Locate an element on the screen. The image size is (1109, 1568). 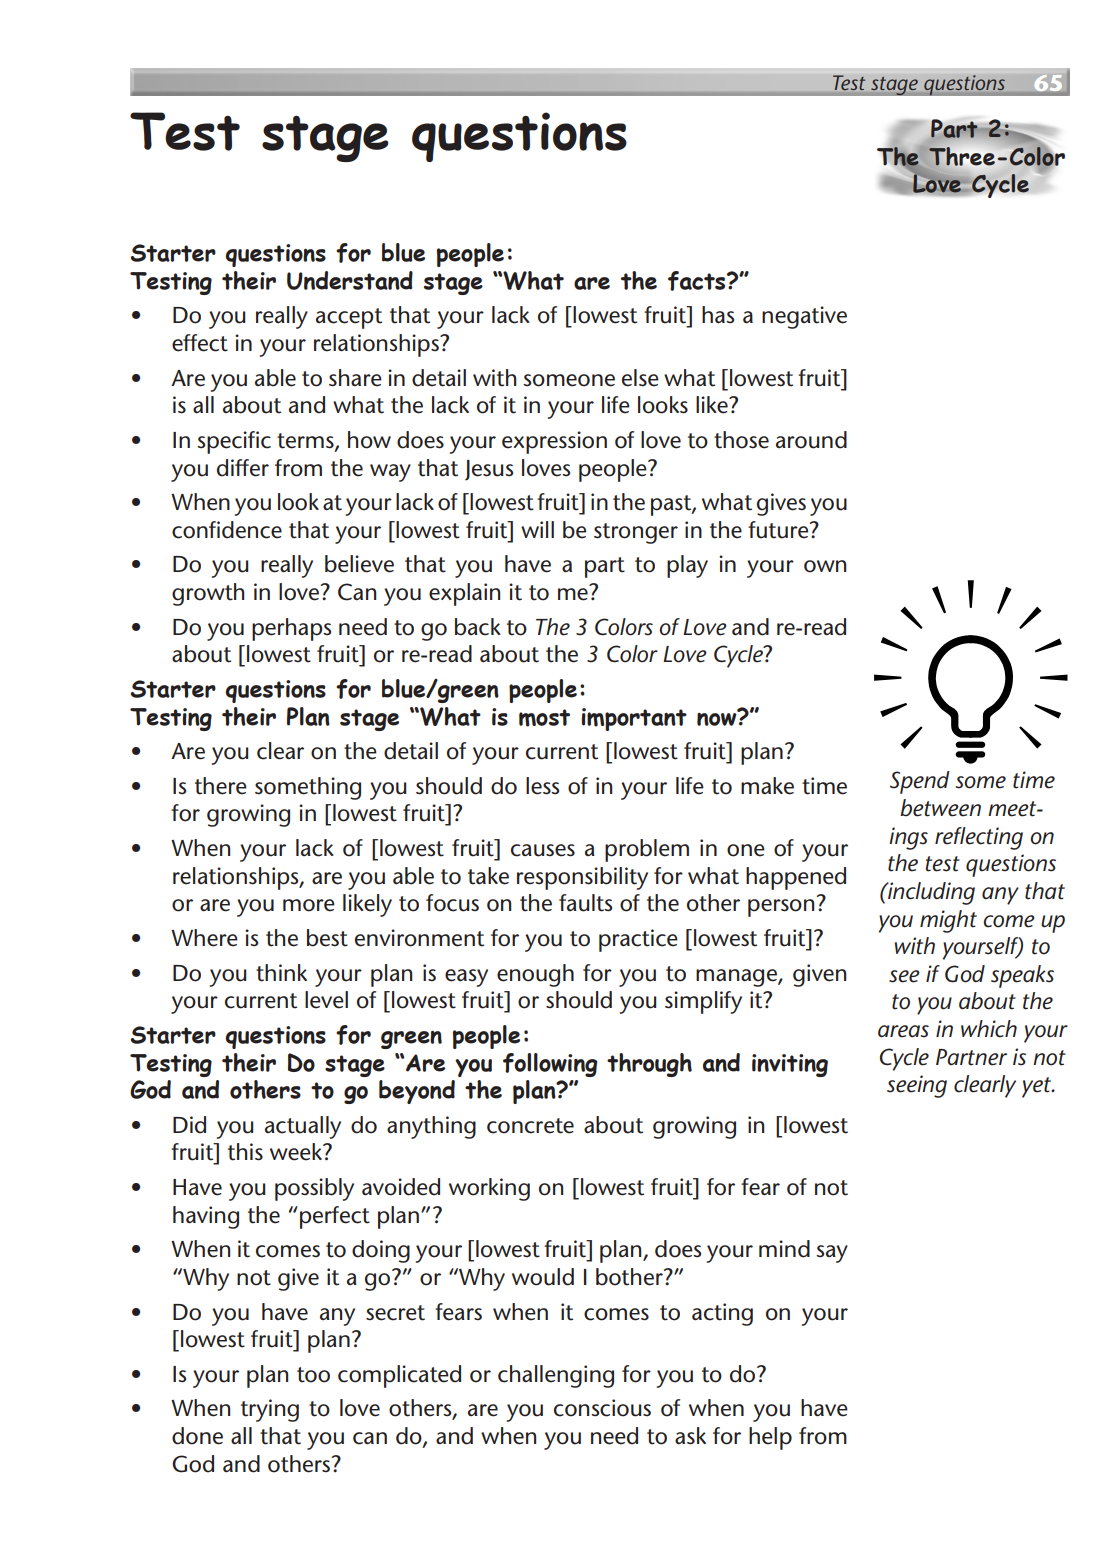
own is located at coordinates (825, 566).
